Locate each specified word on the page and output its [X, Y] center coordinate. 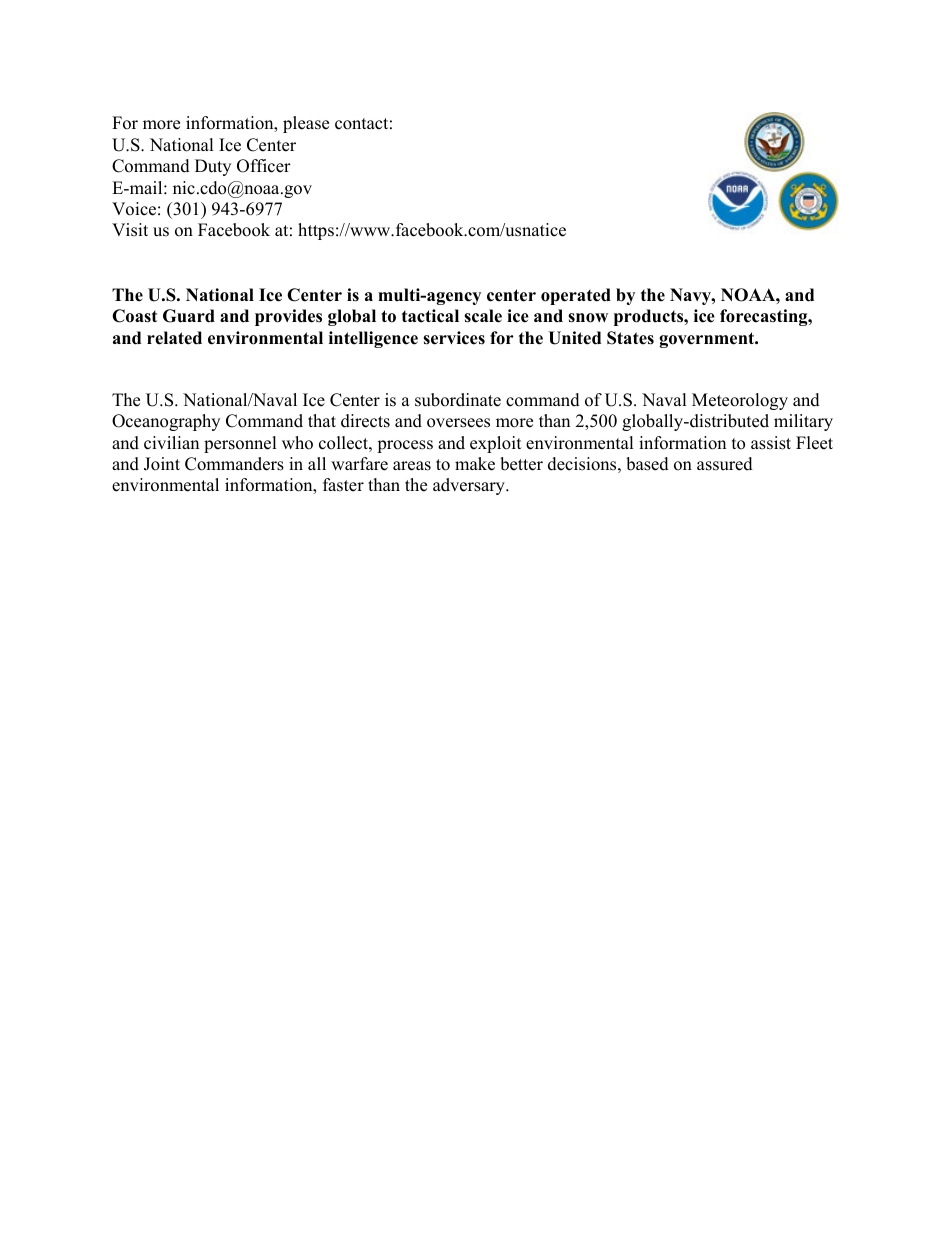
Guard [189, 316]
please [306, 124]
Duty [213, 167]
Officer [264, 166]
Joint [162, 464]
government [708, 340]
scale [483, 316]
